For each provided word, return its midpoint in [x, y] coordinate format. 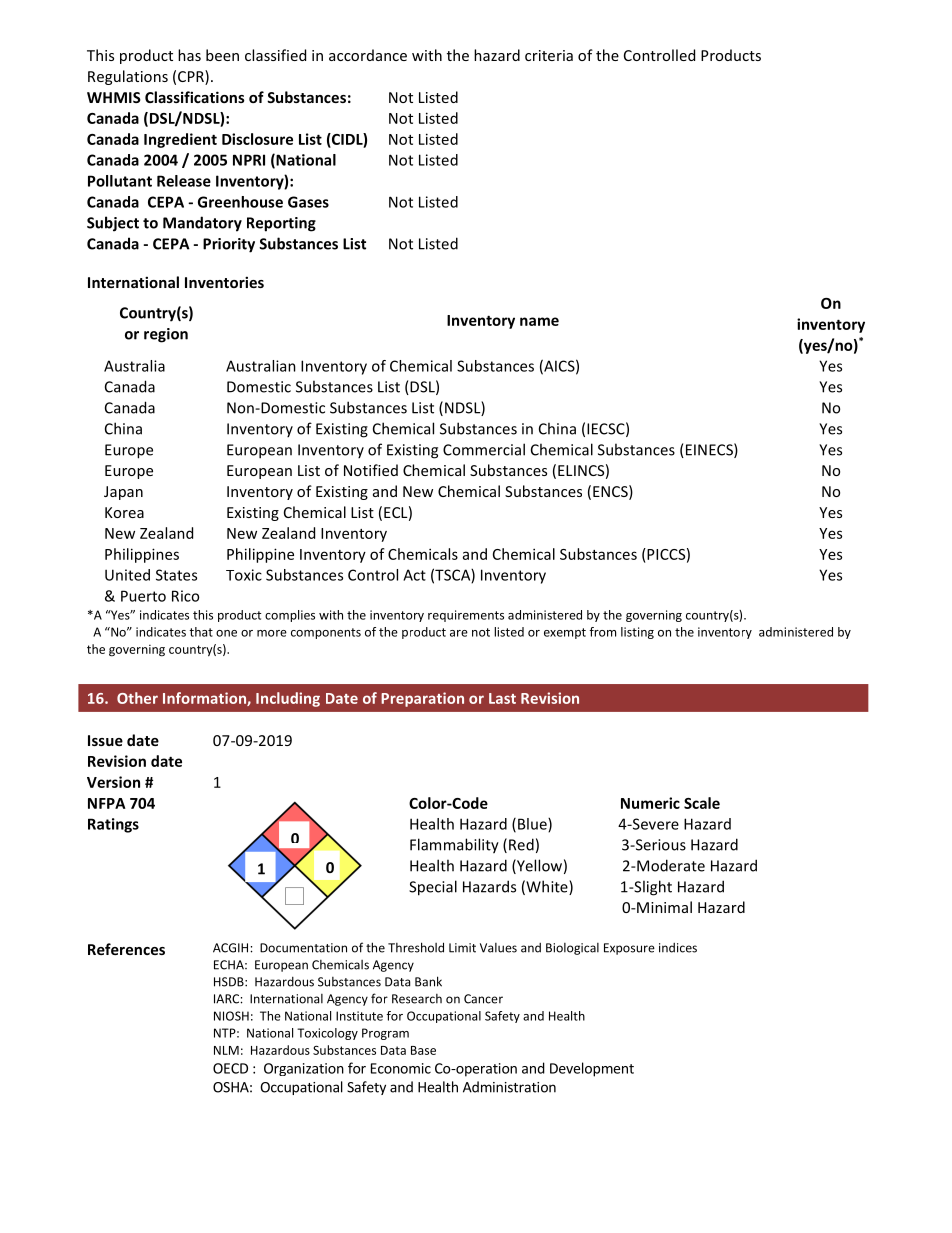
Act [414, 575]
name [539, 321]
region [166, 335]
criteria [549, 55]
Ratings [113, 825]
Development [592, 1069]
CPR [192, 77]
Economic [401, 1068]
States [176, 575]
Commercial [484, 449]
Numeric [650, 803]
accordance [368, 55]
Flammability [454, 846]
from [602, 632]
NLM [226, 1050]
